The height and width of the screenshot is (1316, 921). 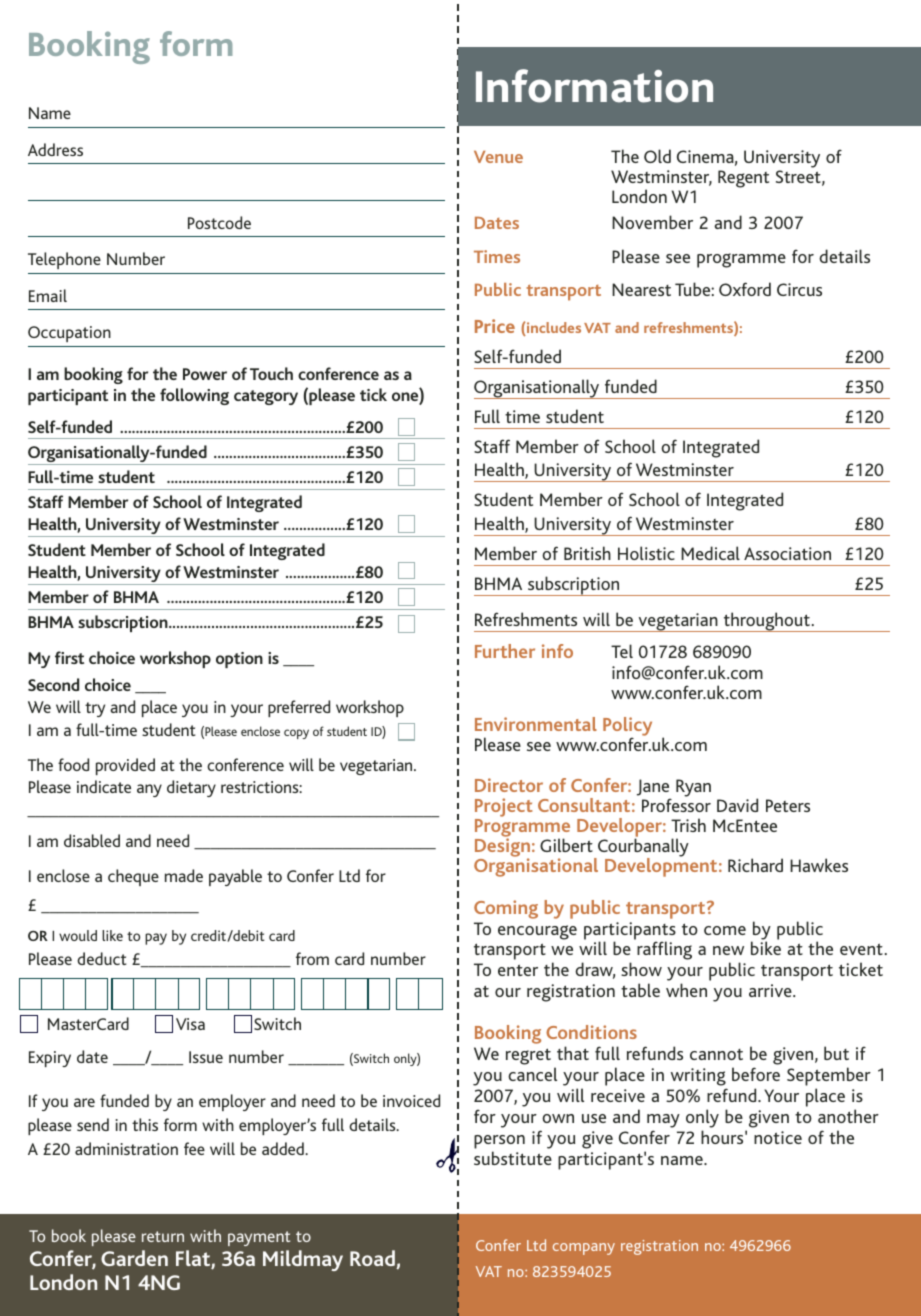 I want to click on enter, so click(x=518, y=970).
